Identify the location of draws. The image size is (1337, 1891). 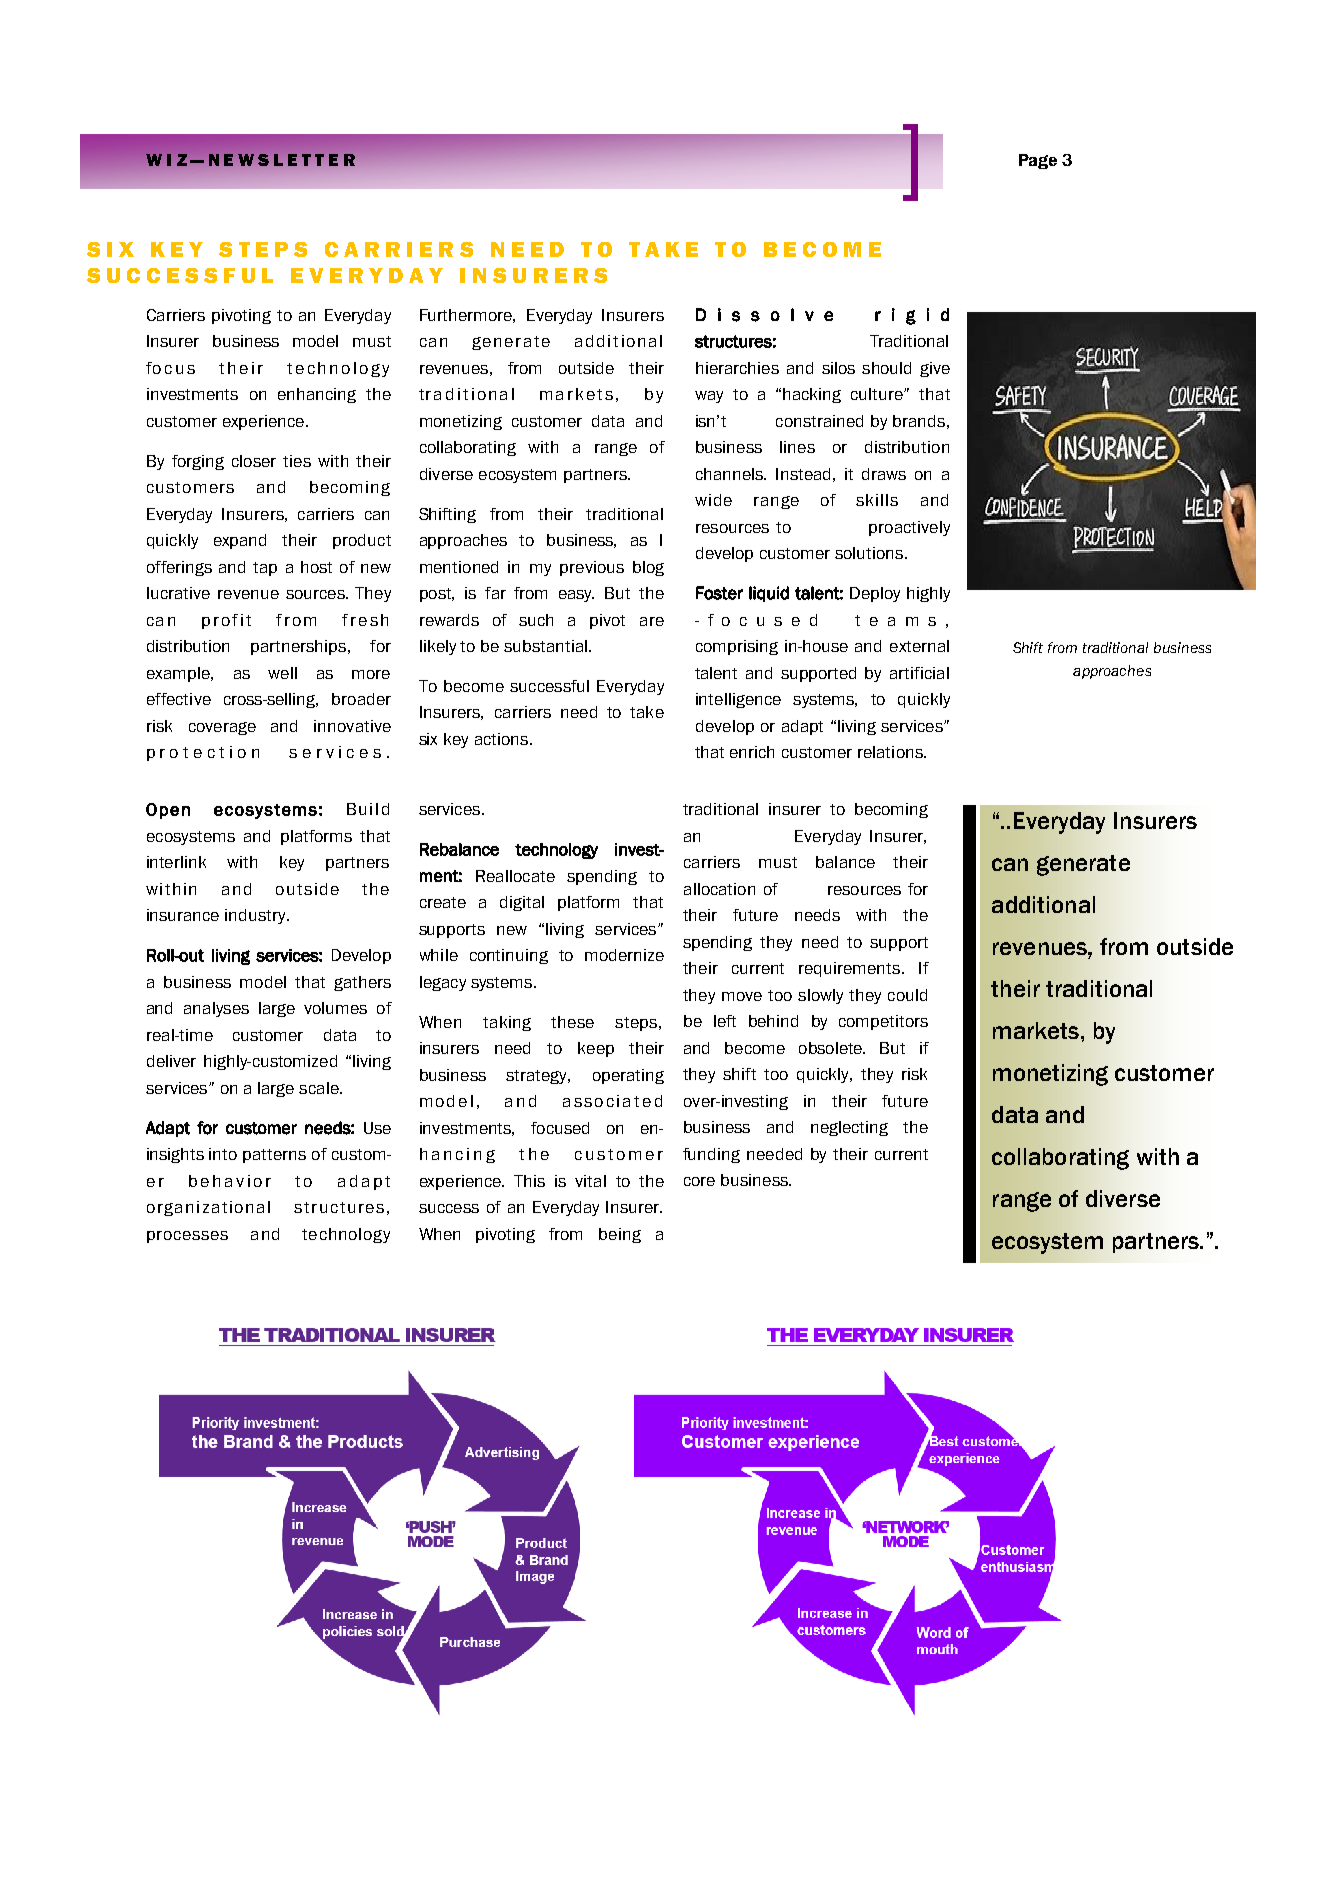
(884, 474).
